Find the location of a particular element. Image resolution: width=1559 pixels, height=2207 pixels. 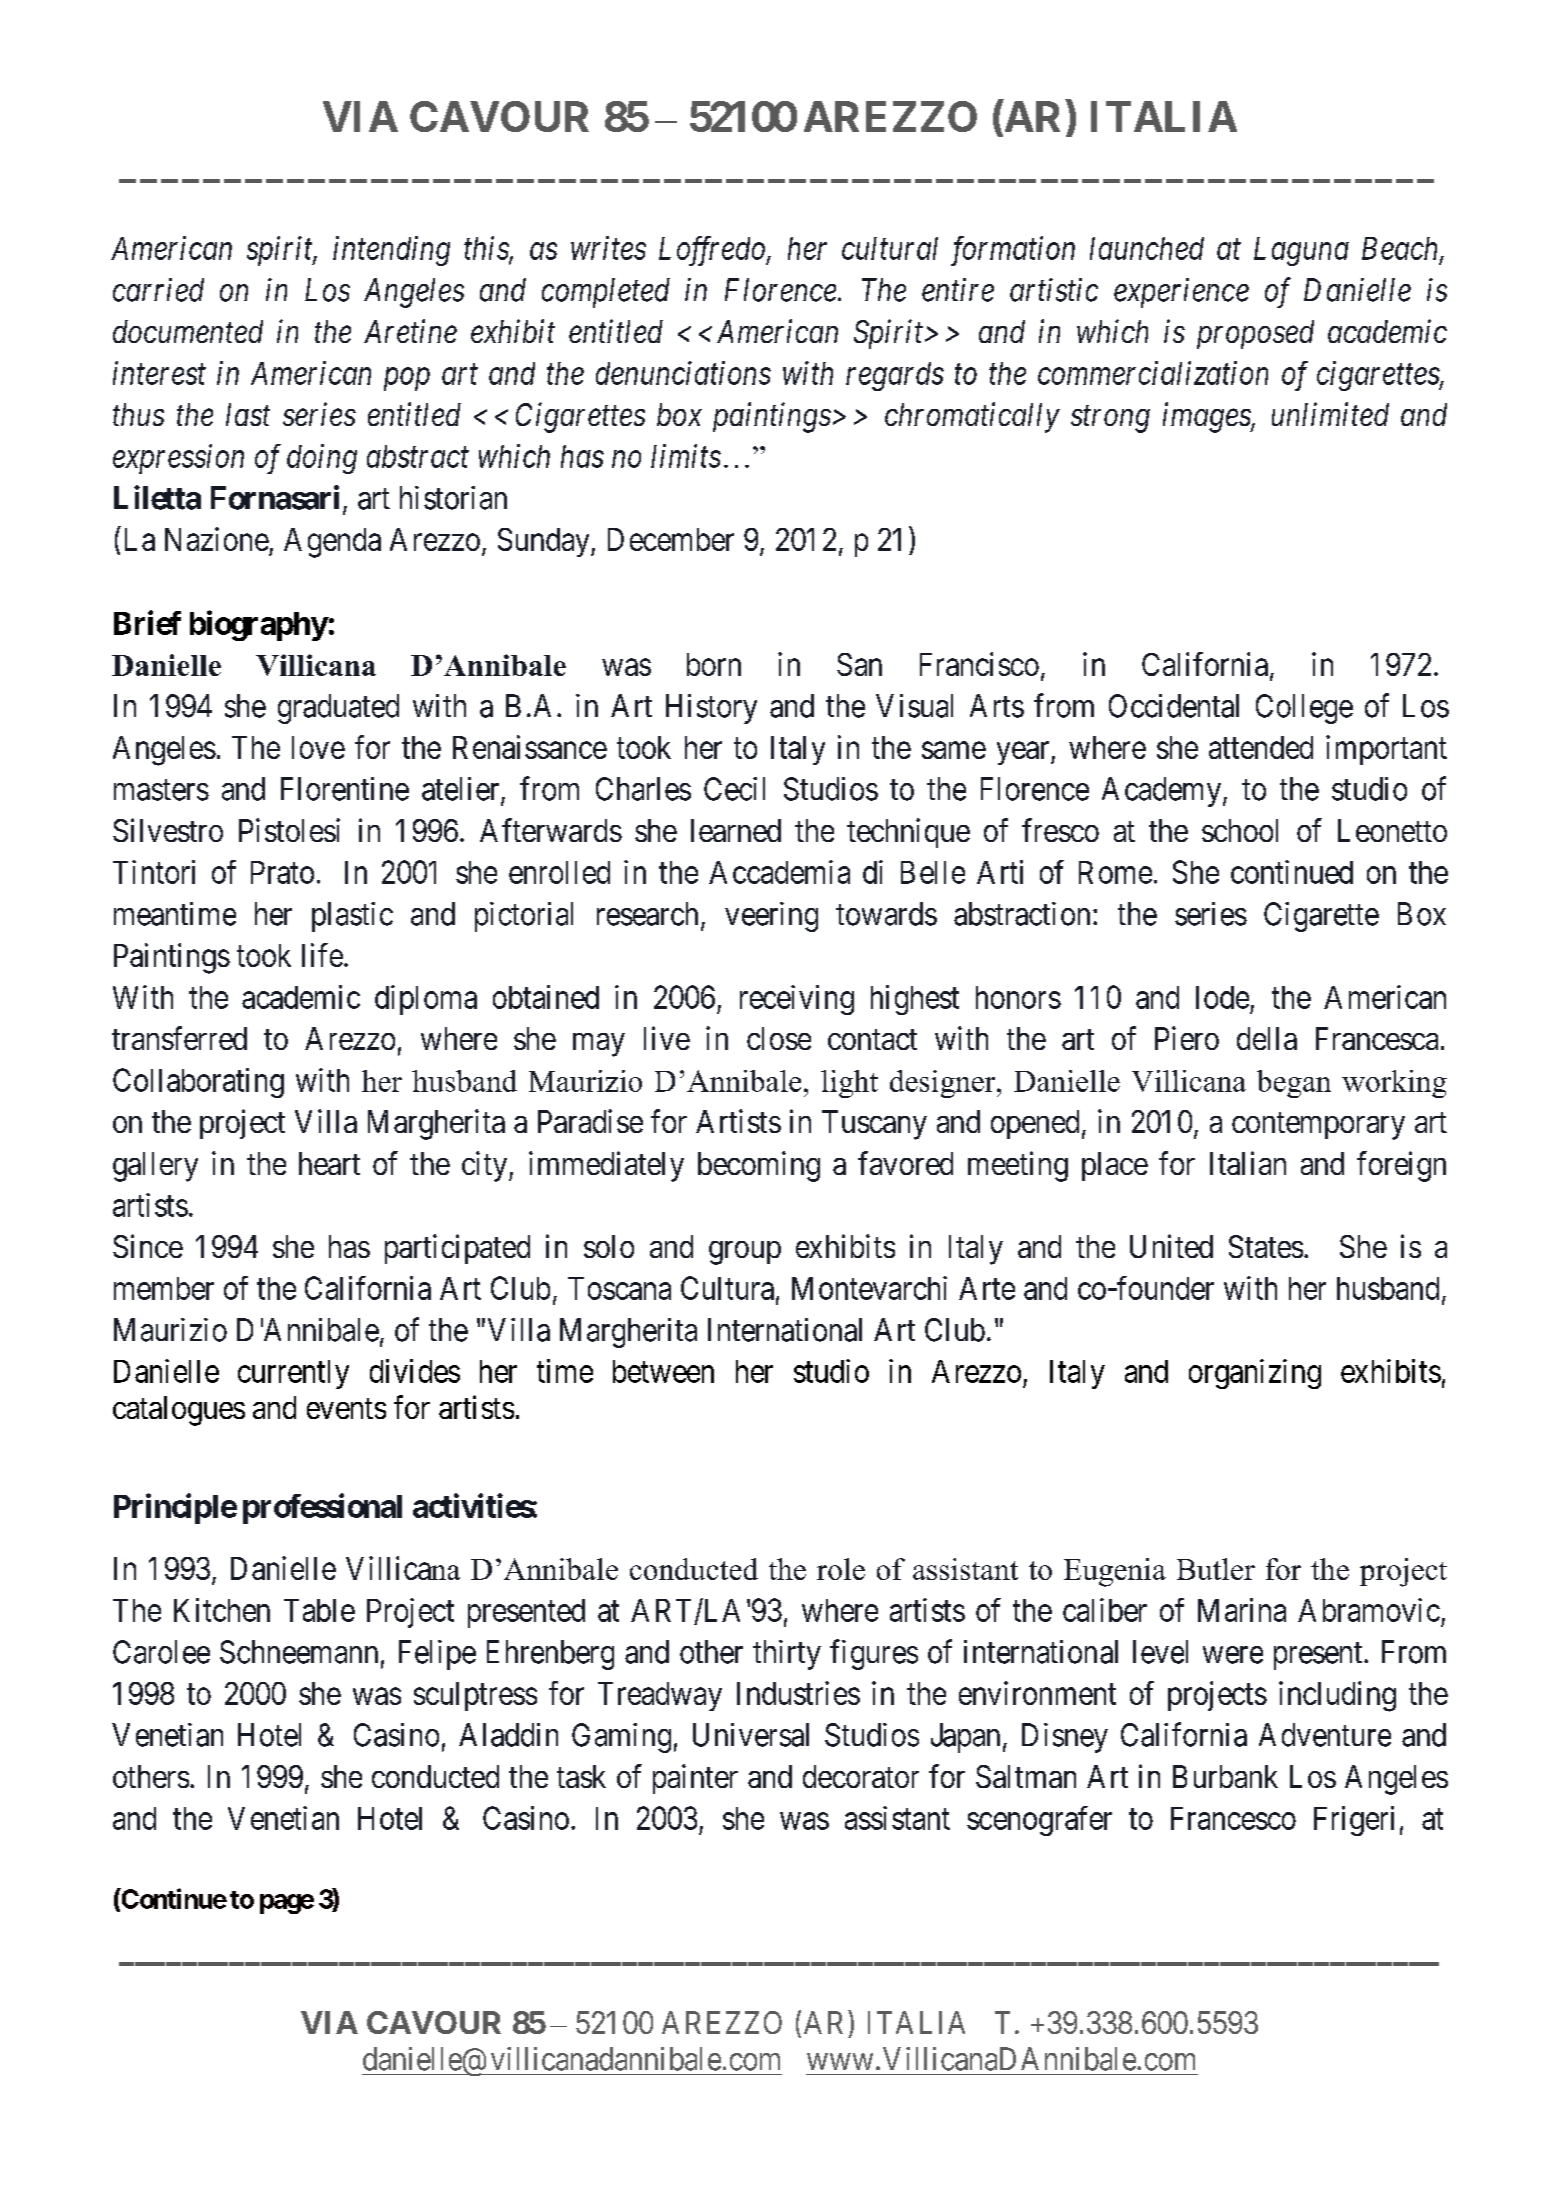

between is located at coordinates (663, 1371).
